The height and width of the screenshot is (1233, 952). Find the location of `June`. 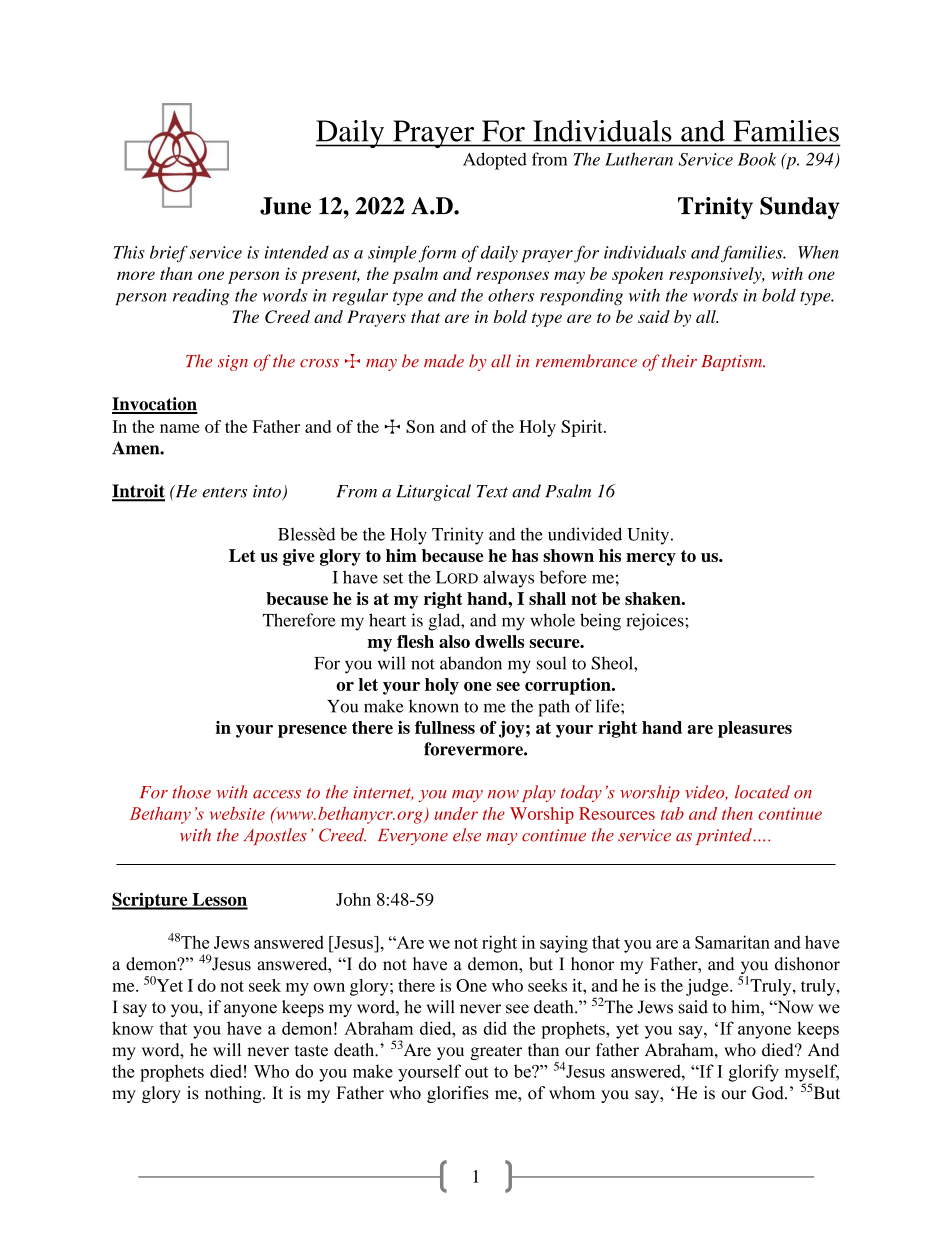

June is located at coordinates (285, 206).
